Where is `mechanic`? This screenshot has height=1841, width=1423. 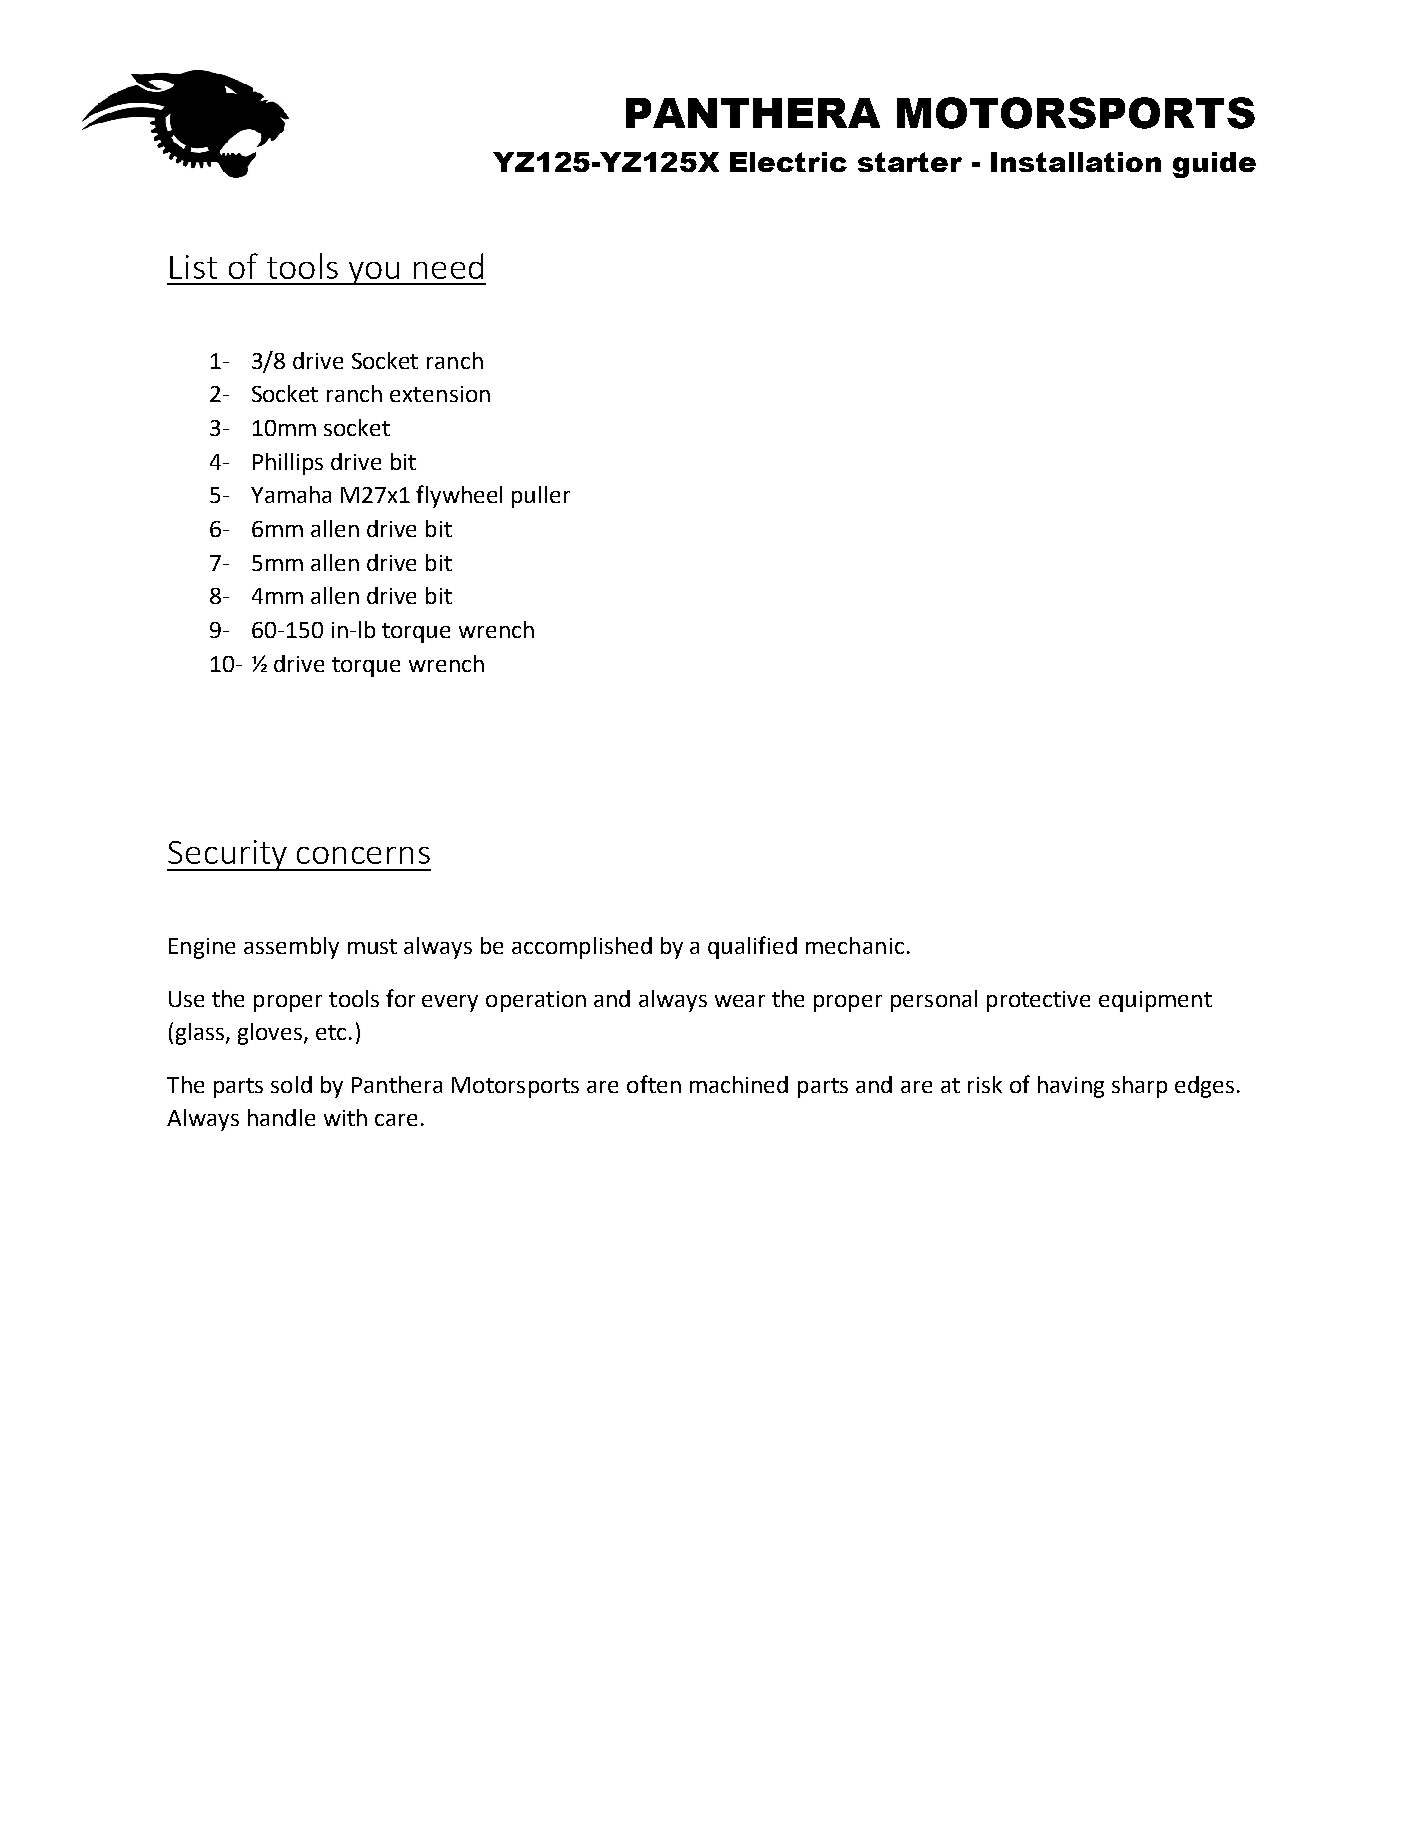 mechanic is located at coordinates (855, 945).
